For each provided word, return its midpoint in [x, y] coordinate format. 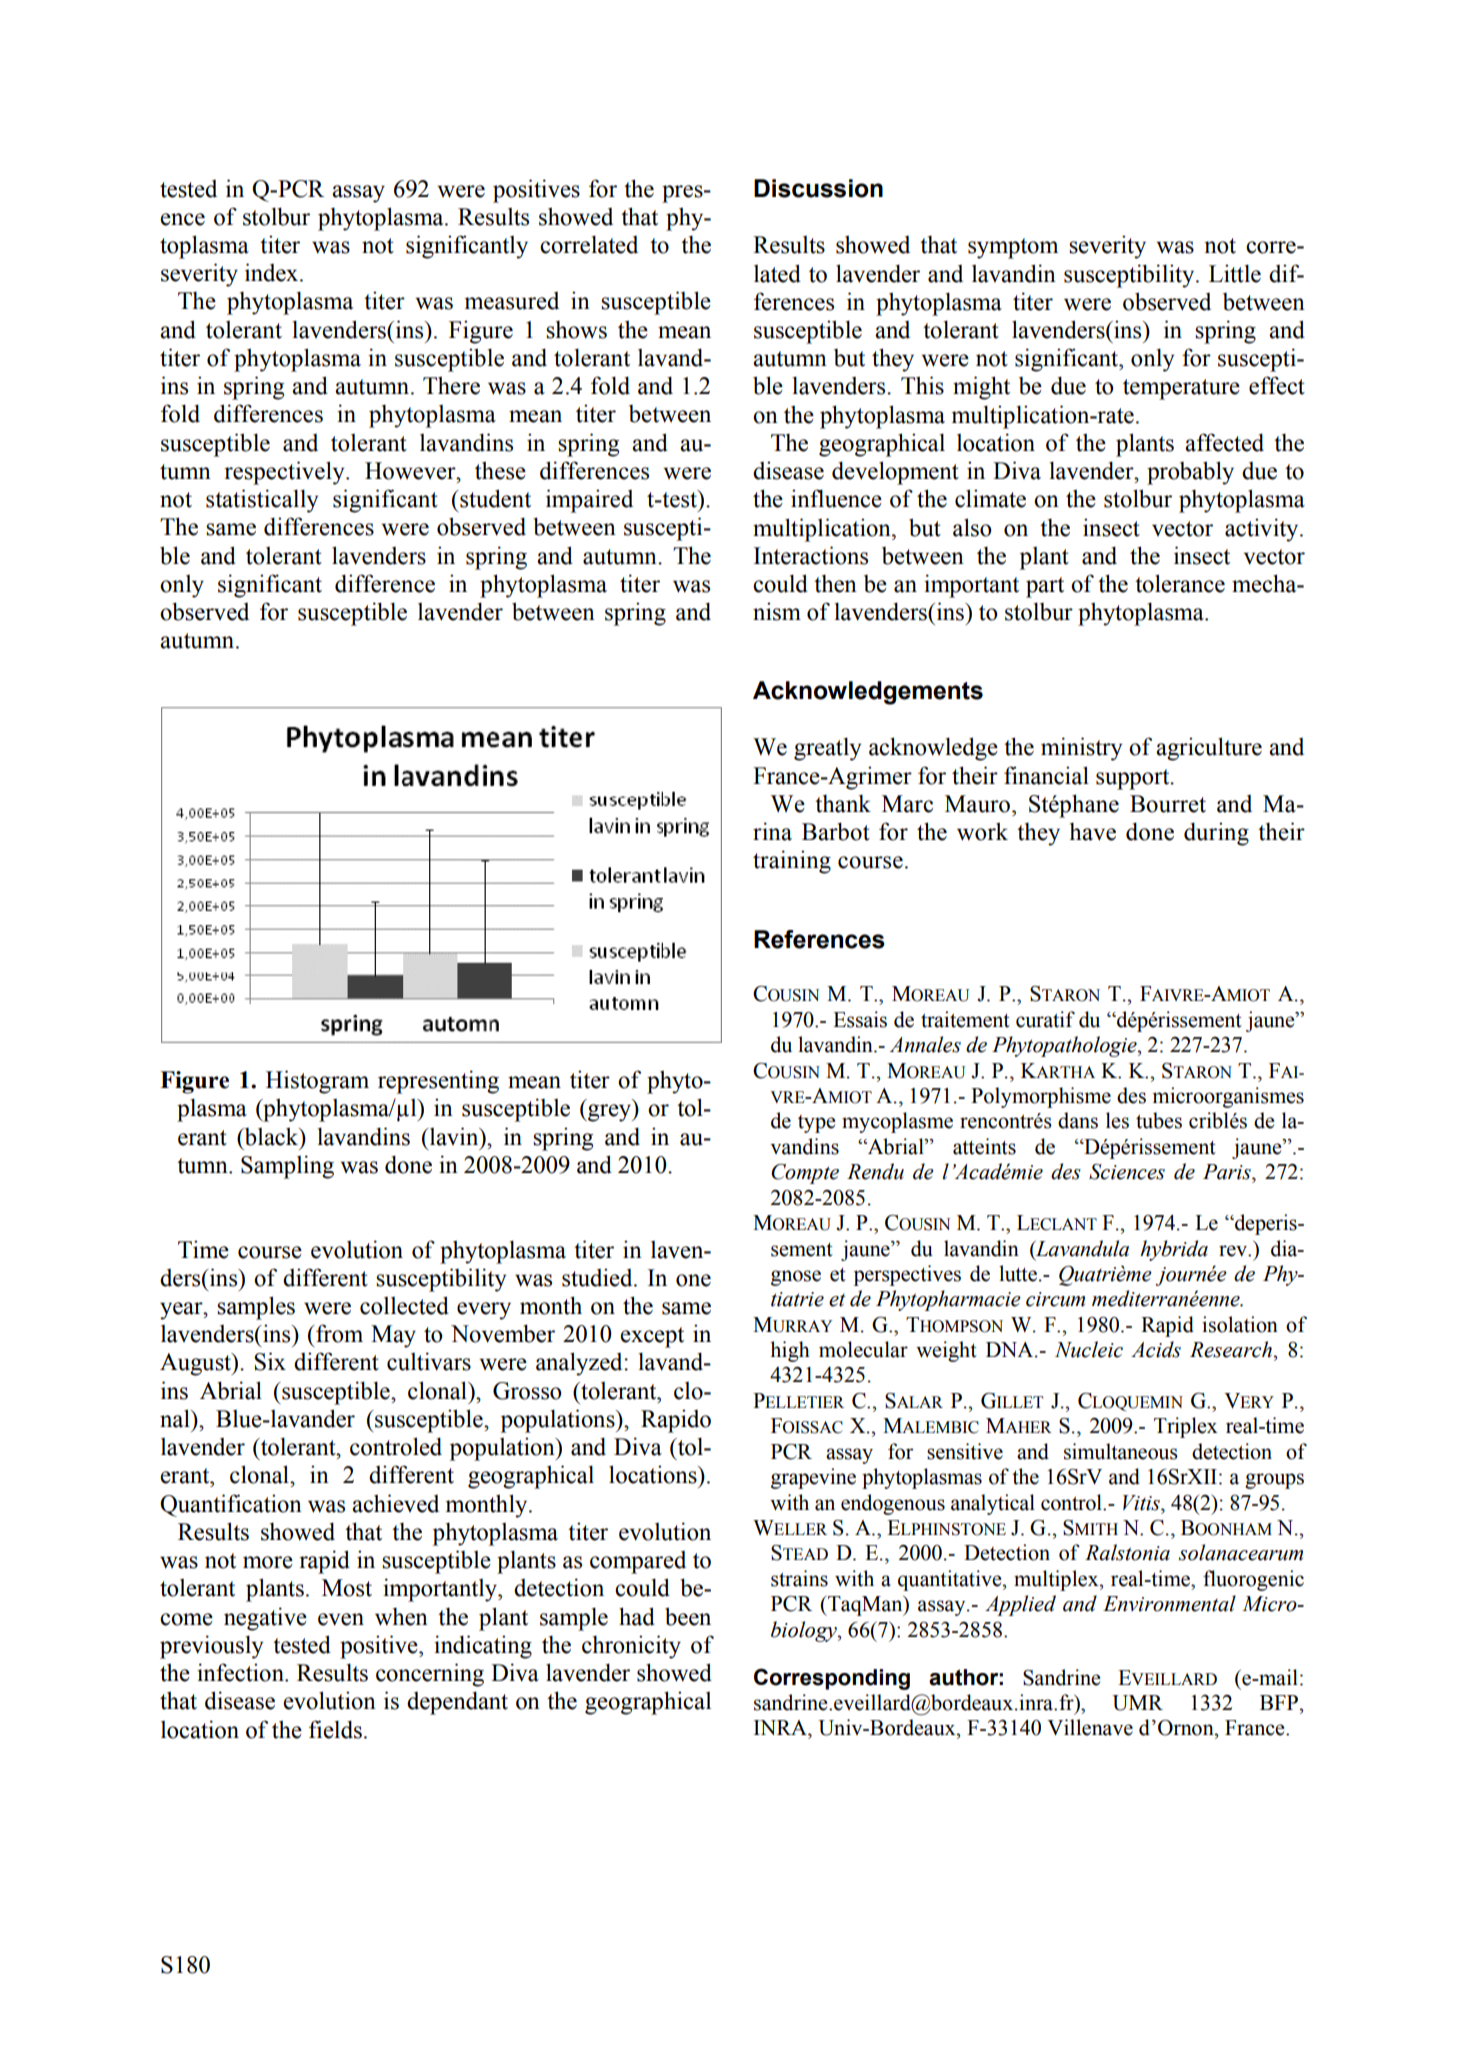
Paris [1228, 1172]
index [273, 272]
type [816, 1124]
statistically [262, 501]
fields [335, 1729]
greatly [827, 749]
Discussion [818, 188]
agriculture [1209, 749]
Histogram [317, 1082]
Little [1235, 273]
